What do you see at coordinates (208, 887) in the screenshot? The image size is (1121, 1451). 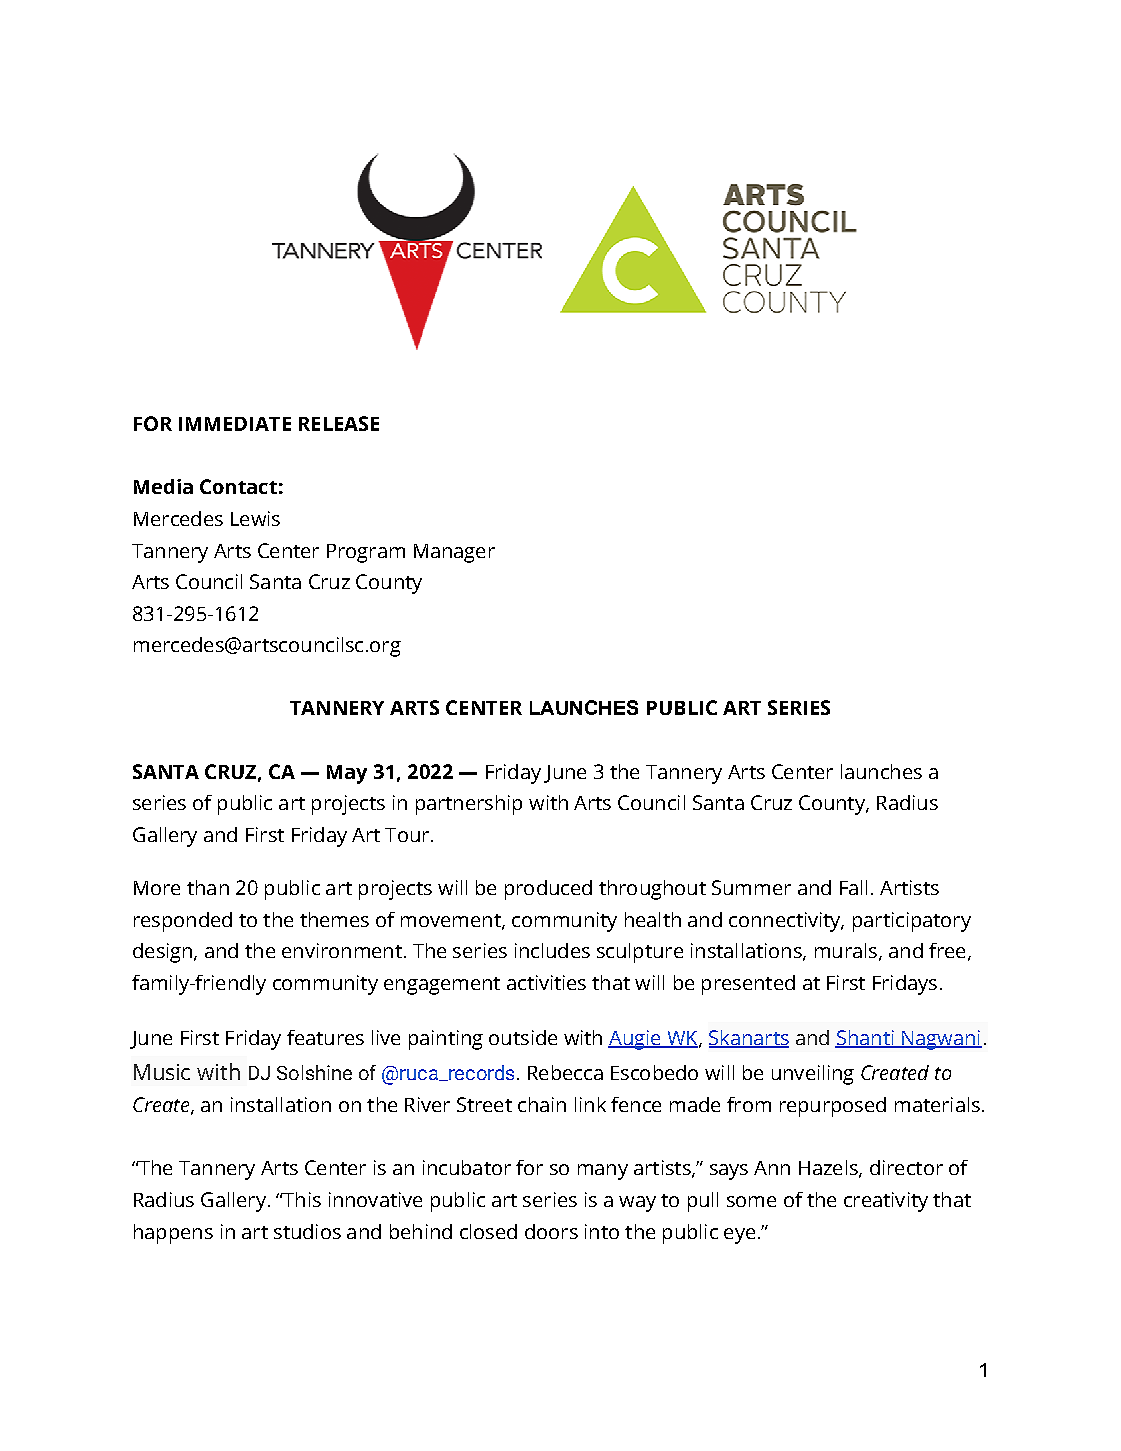 I see `than` at bounding box center [208, 887].
